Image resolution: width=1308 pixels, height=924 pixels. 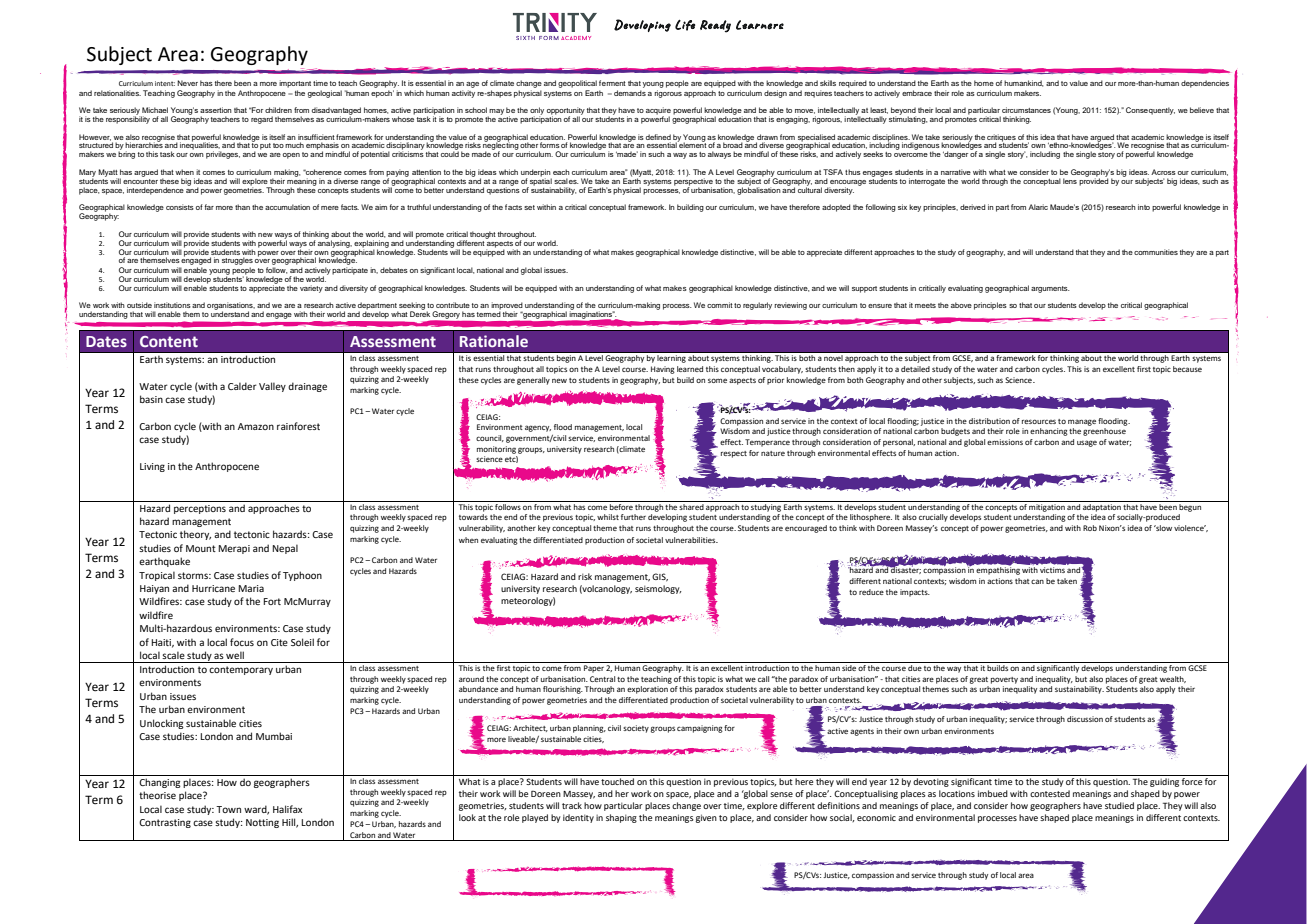 I want to click on Town, so click(x=228, y=809).
